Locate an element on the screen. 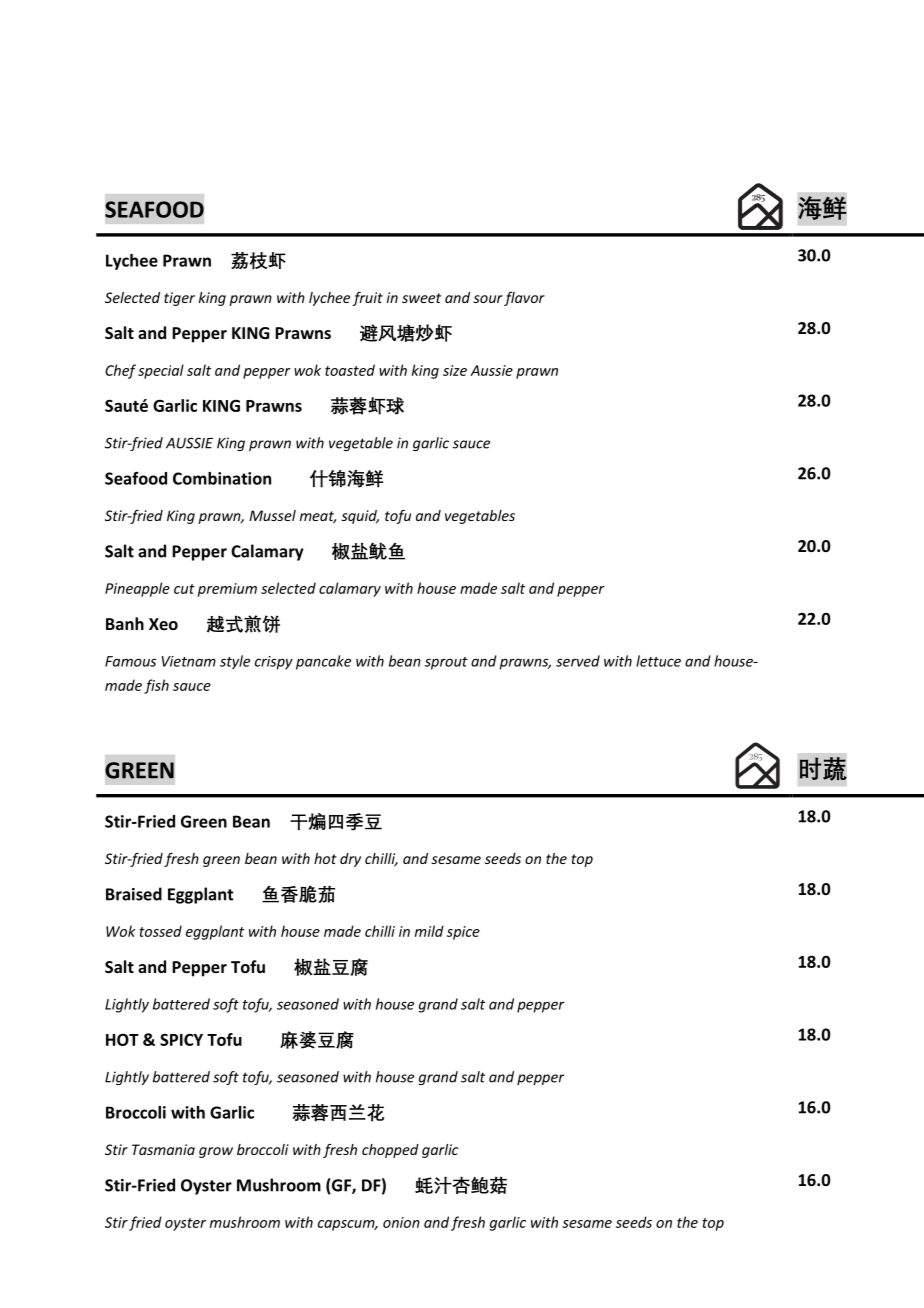 The image size is (924, 1308). tossed is located at coordinates (160, 931).
